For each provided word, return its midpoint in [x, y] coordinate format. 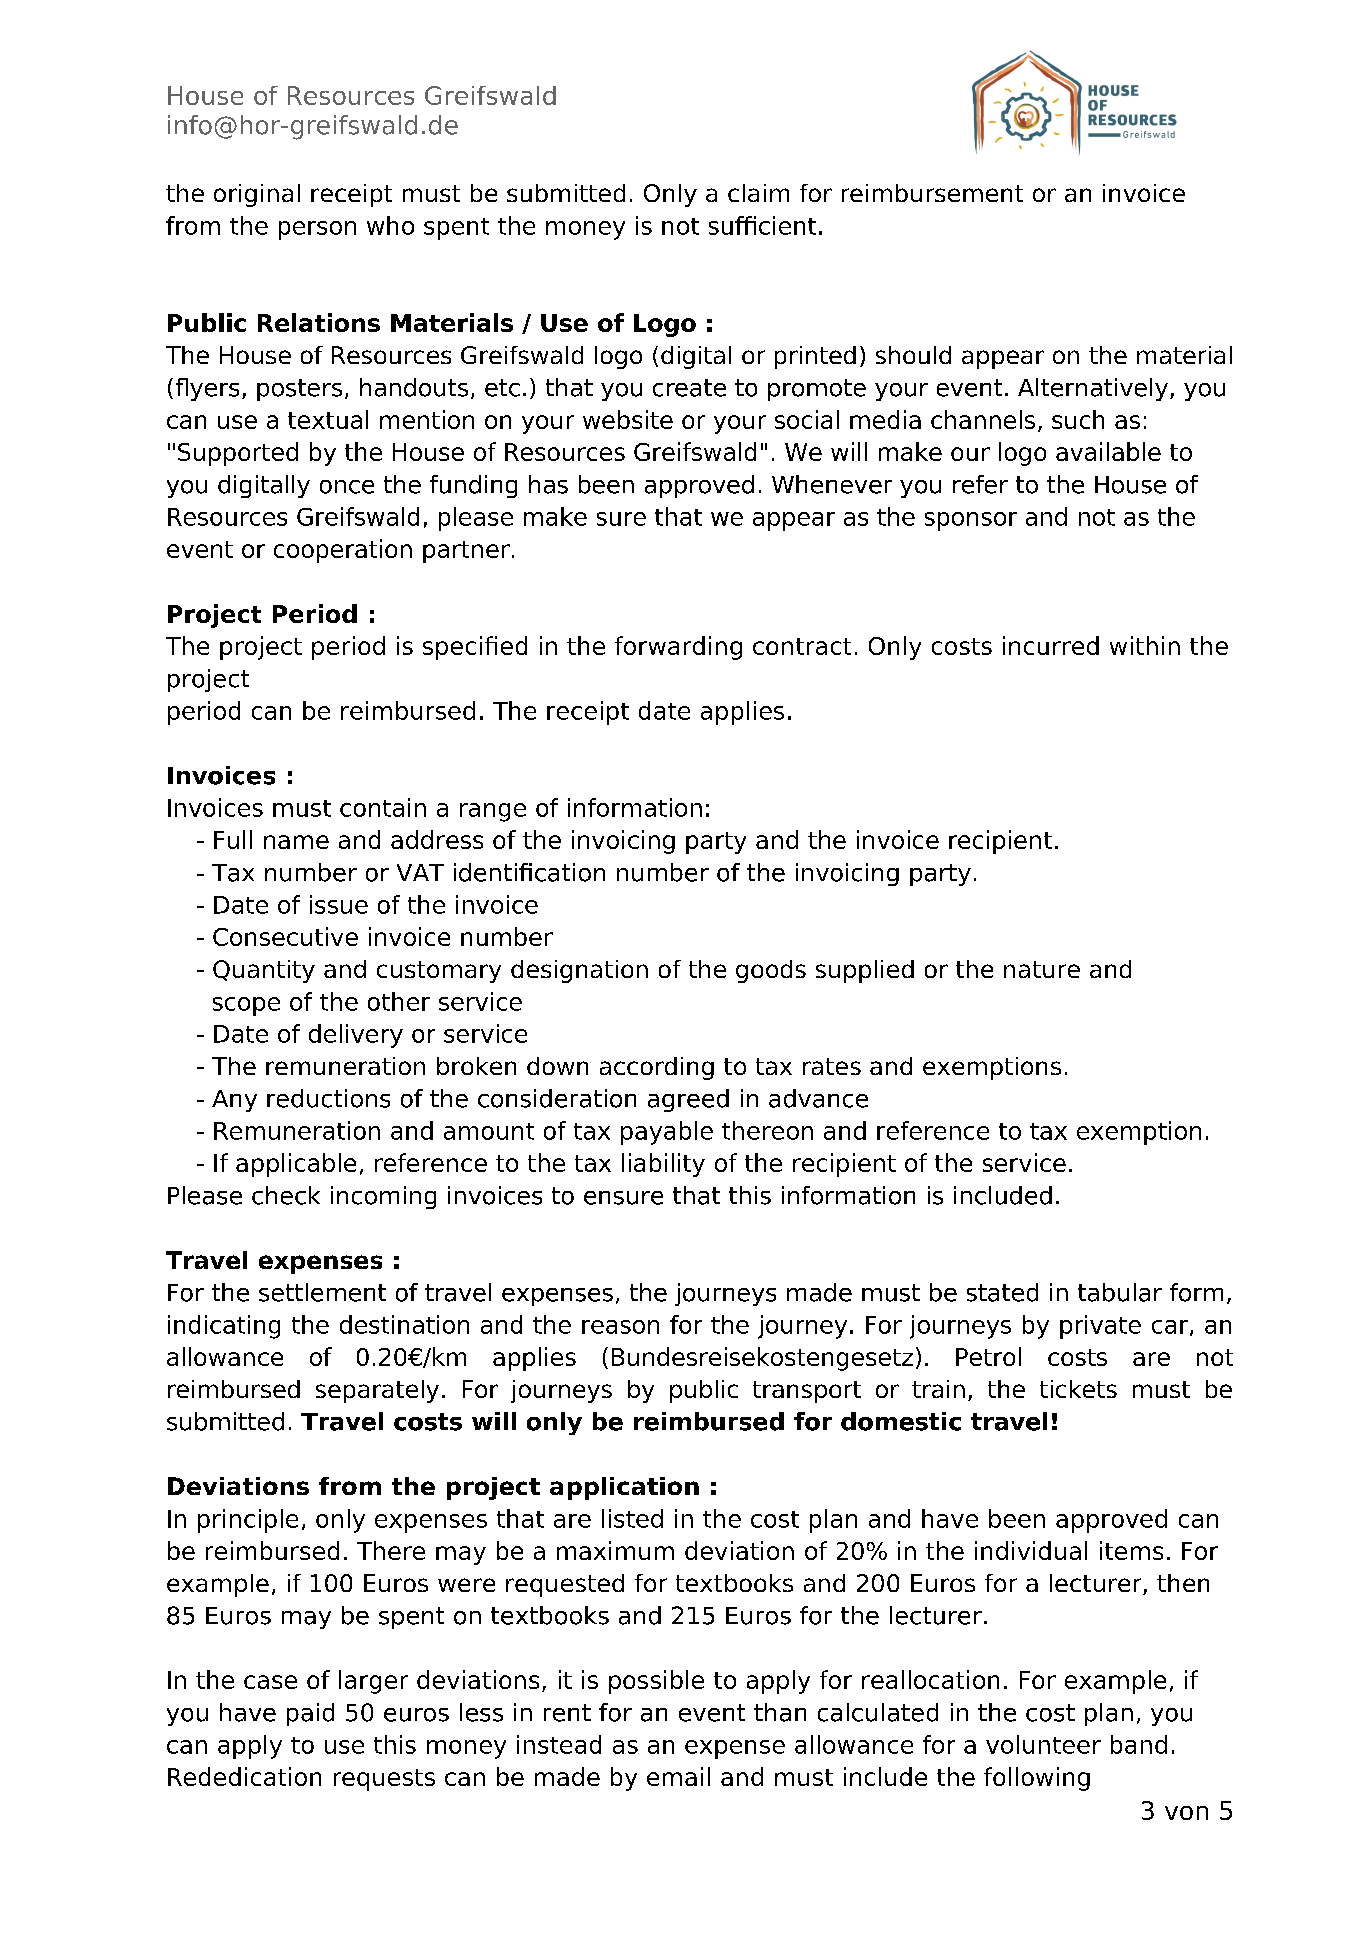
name [296, 842]
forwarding [678, 648]
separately [377, 1391]
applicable [296, 1165]
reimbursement [932, 193]
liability [663, 1165]
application [624, 1488]
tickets [1078, 1389]
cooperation [343, 551]
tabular [1120, 1292]
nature [1042, 969]
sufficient [762, 225]
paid [310, 1714]
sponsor [971, 521]
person [317, 230]
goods [771, 971]
